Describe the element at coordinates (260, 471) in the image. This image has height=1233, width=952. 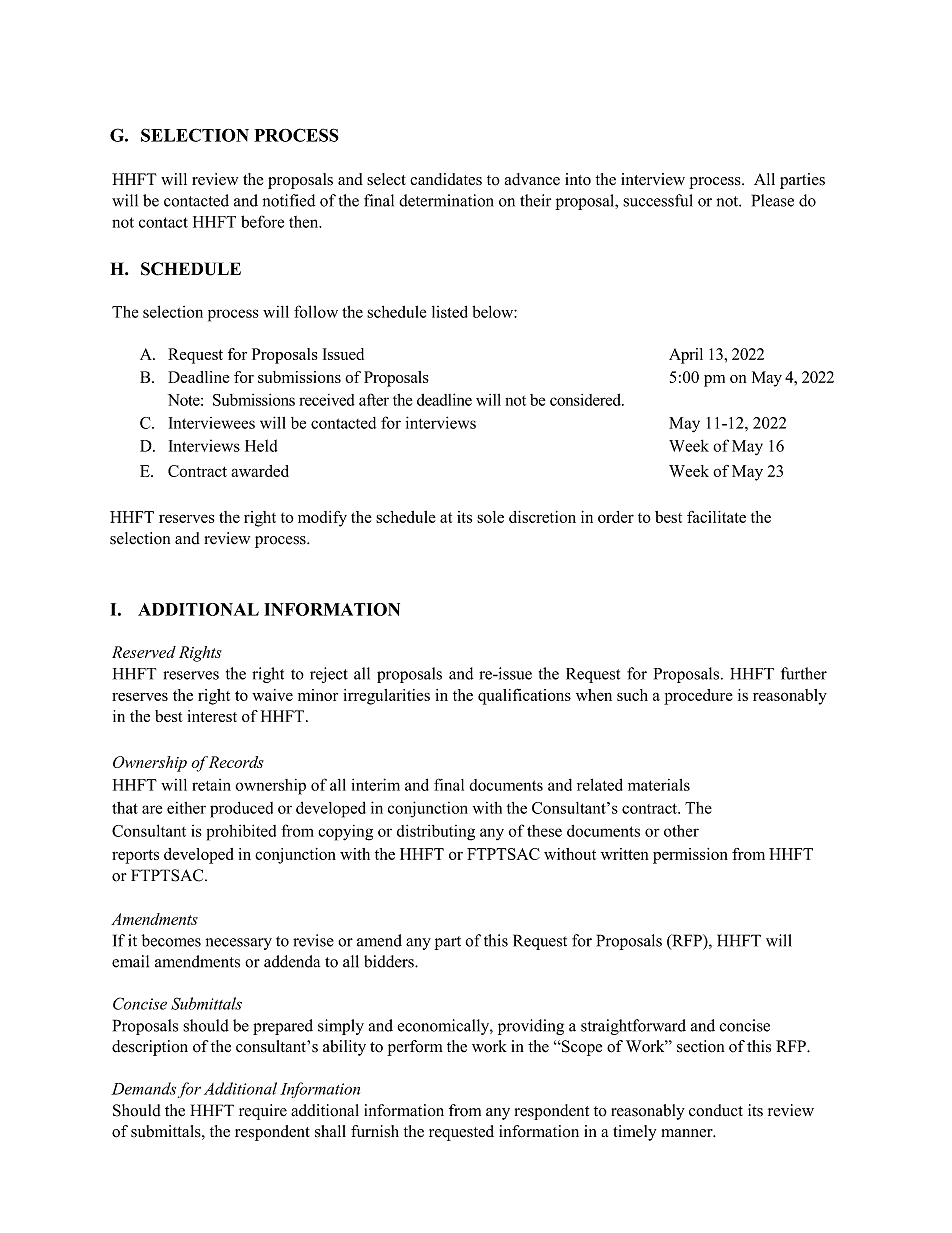
I see `awarded` at that location.
